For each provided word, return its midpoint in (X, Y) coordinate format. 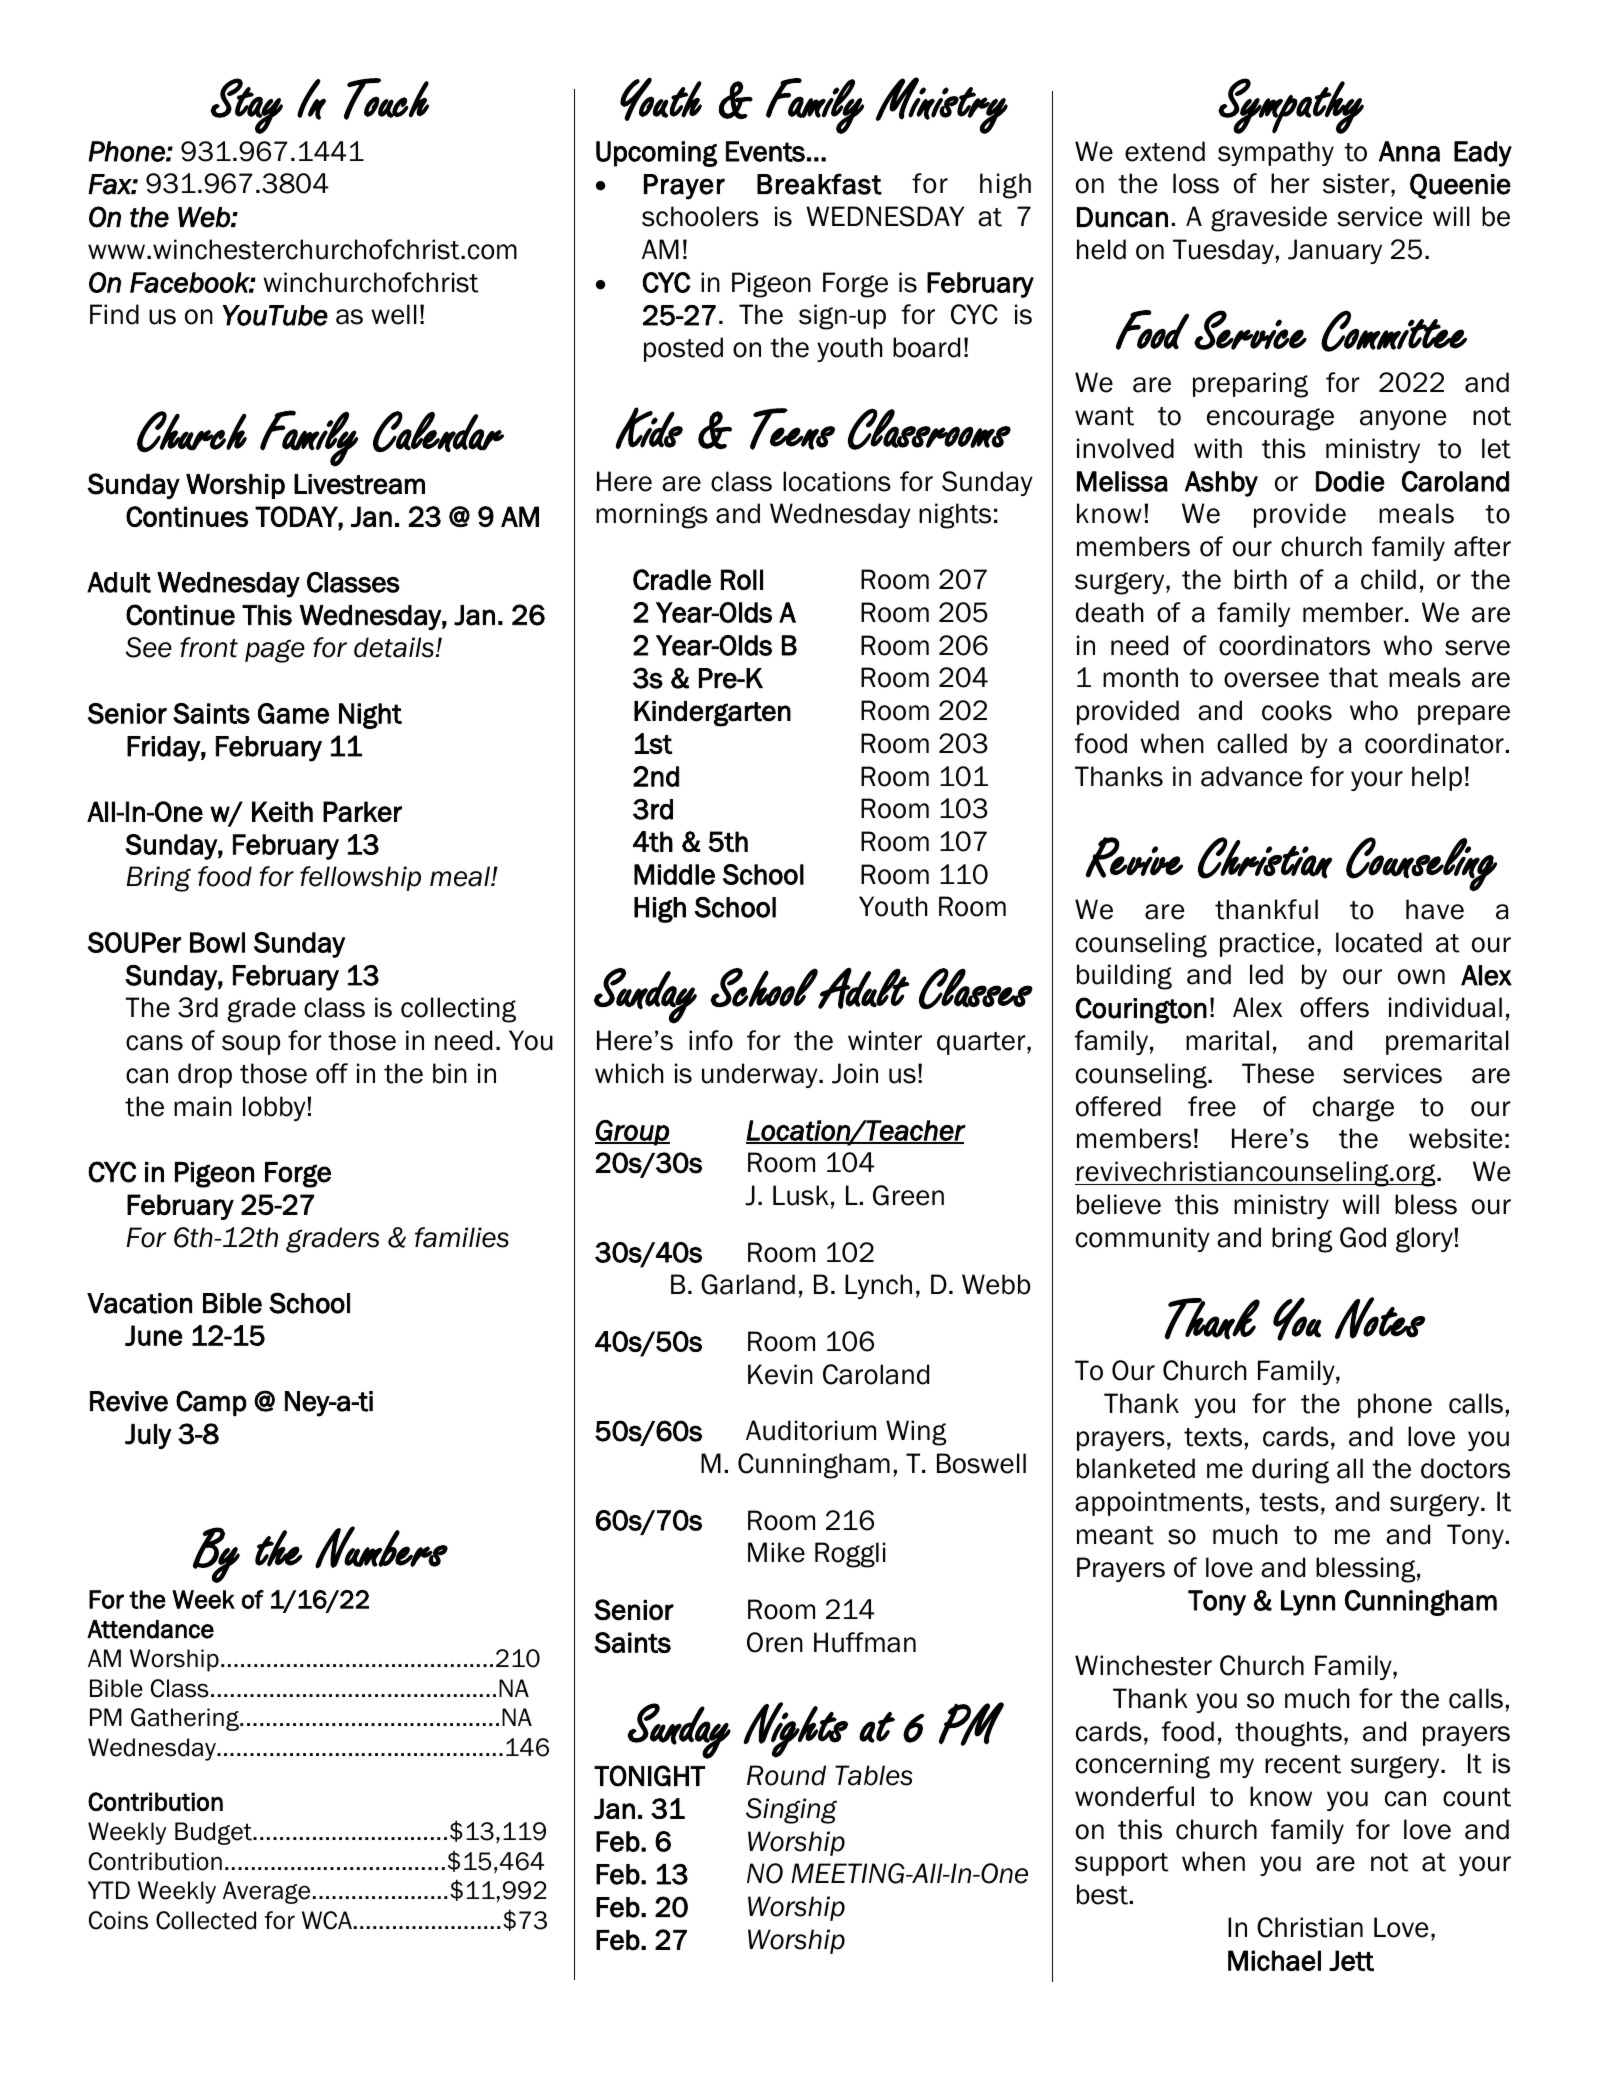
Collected (206, 1920)
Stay (246, 106)
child (1388, 579)
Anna (1409, 151)
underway (761, 1075)
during (1290, 1471)
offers (1334, 1007)
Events (765, 151)
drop (205, 1075)
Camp (211, 1403)
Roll (742, 579)
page (275, 651)
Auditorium (811, 1430)
